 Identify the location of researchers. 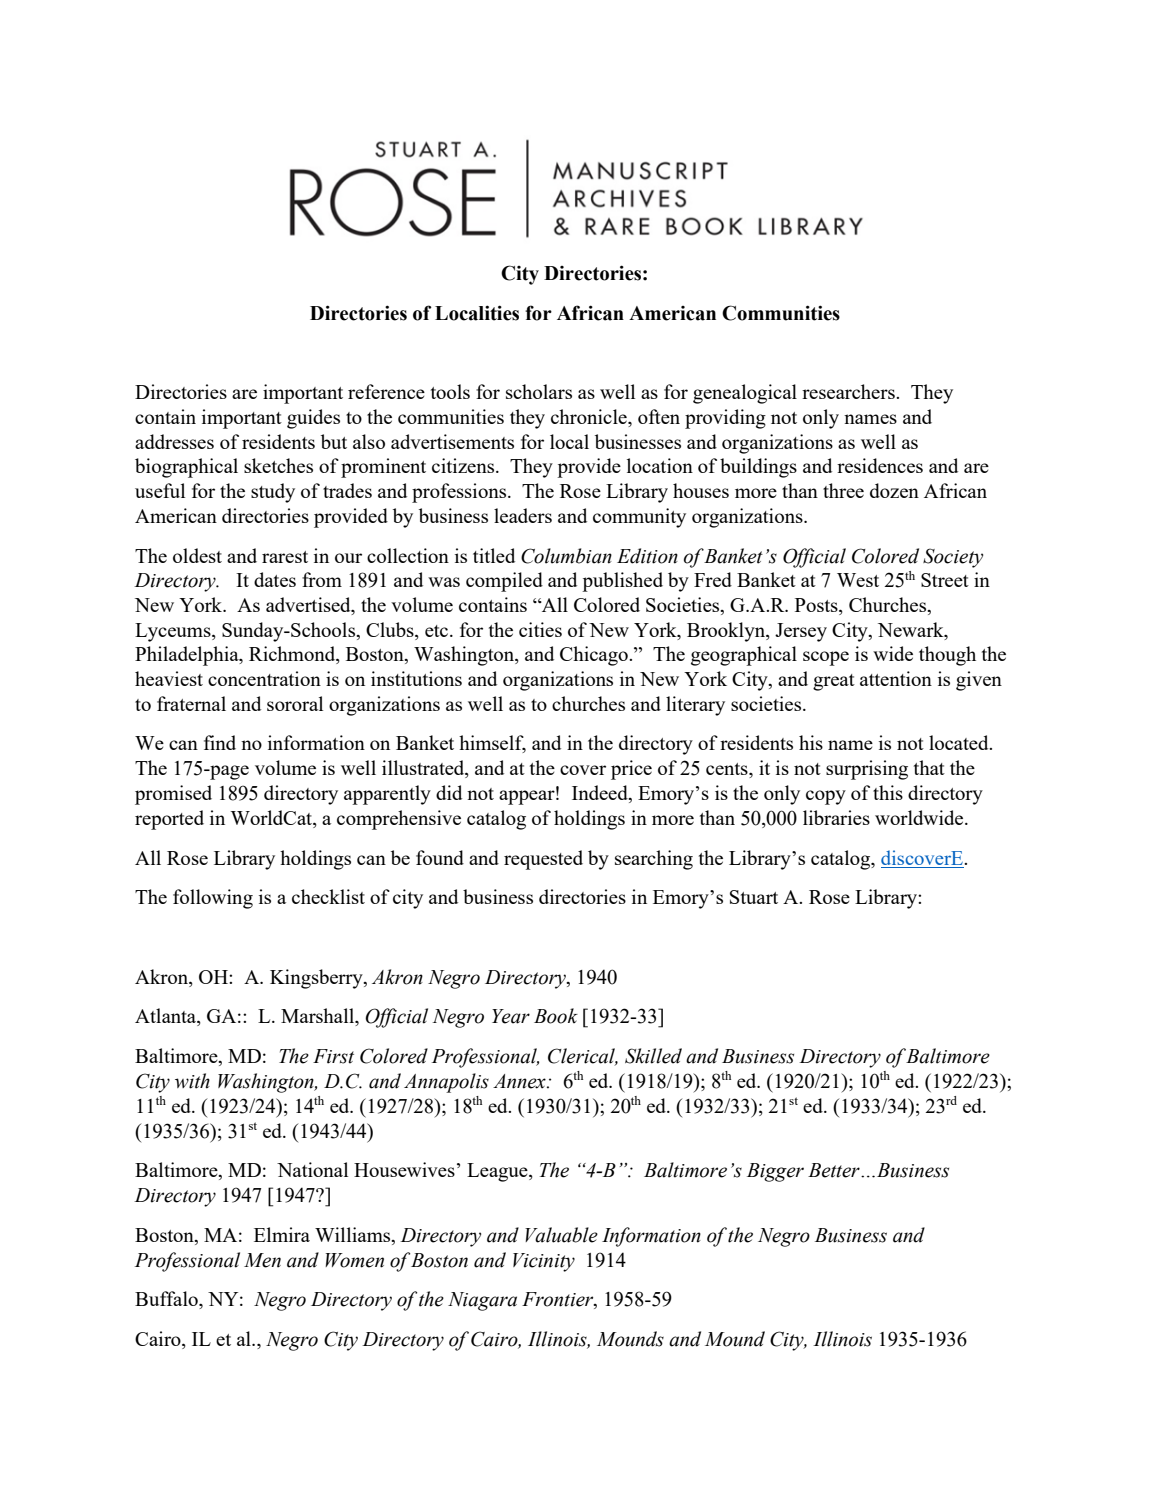
(849, 391).
